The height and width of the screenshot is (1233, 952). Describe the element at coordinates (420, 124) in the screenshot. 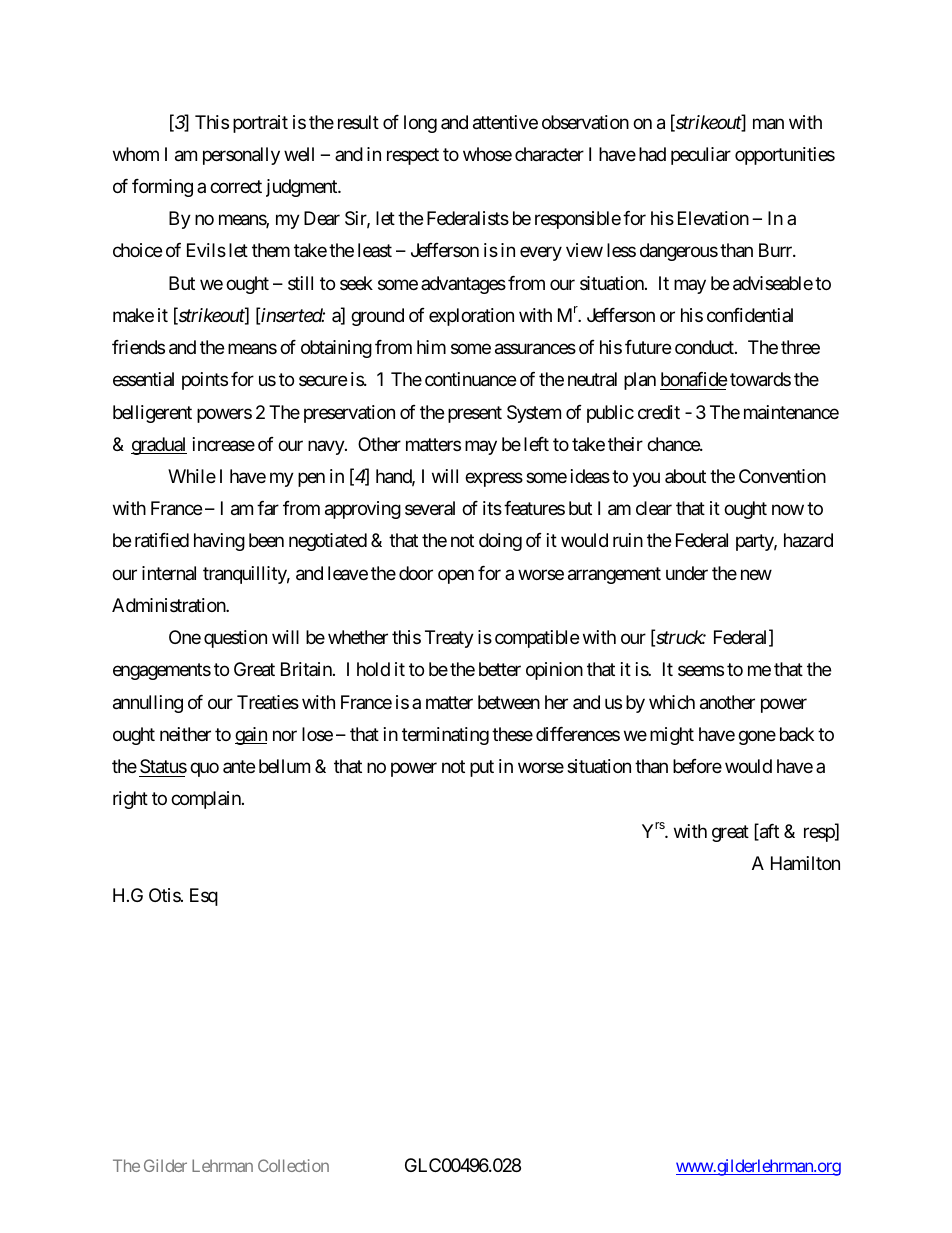

I see `long` at that location.
